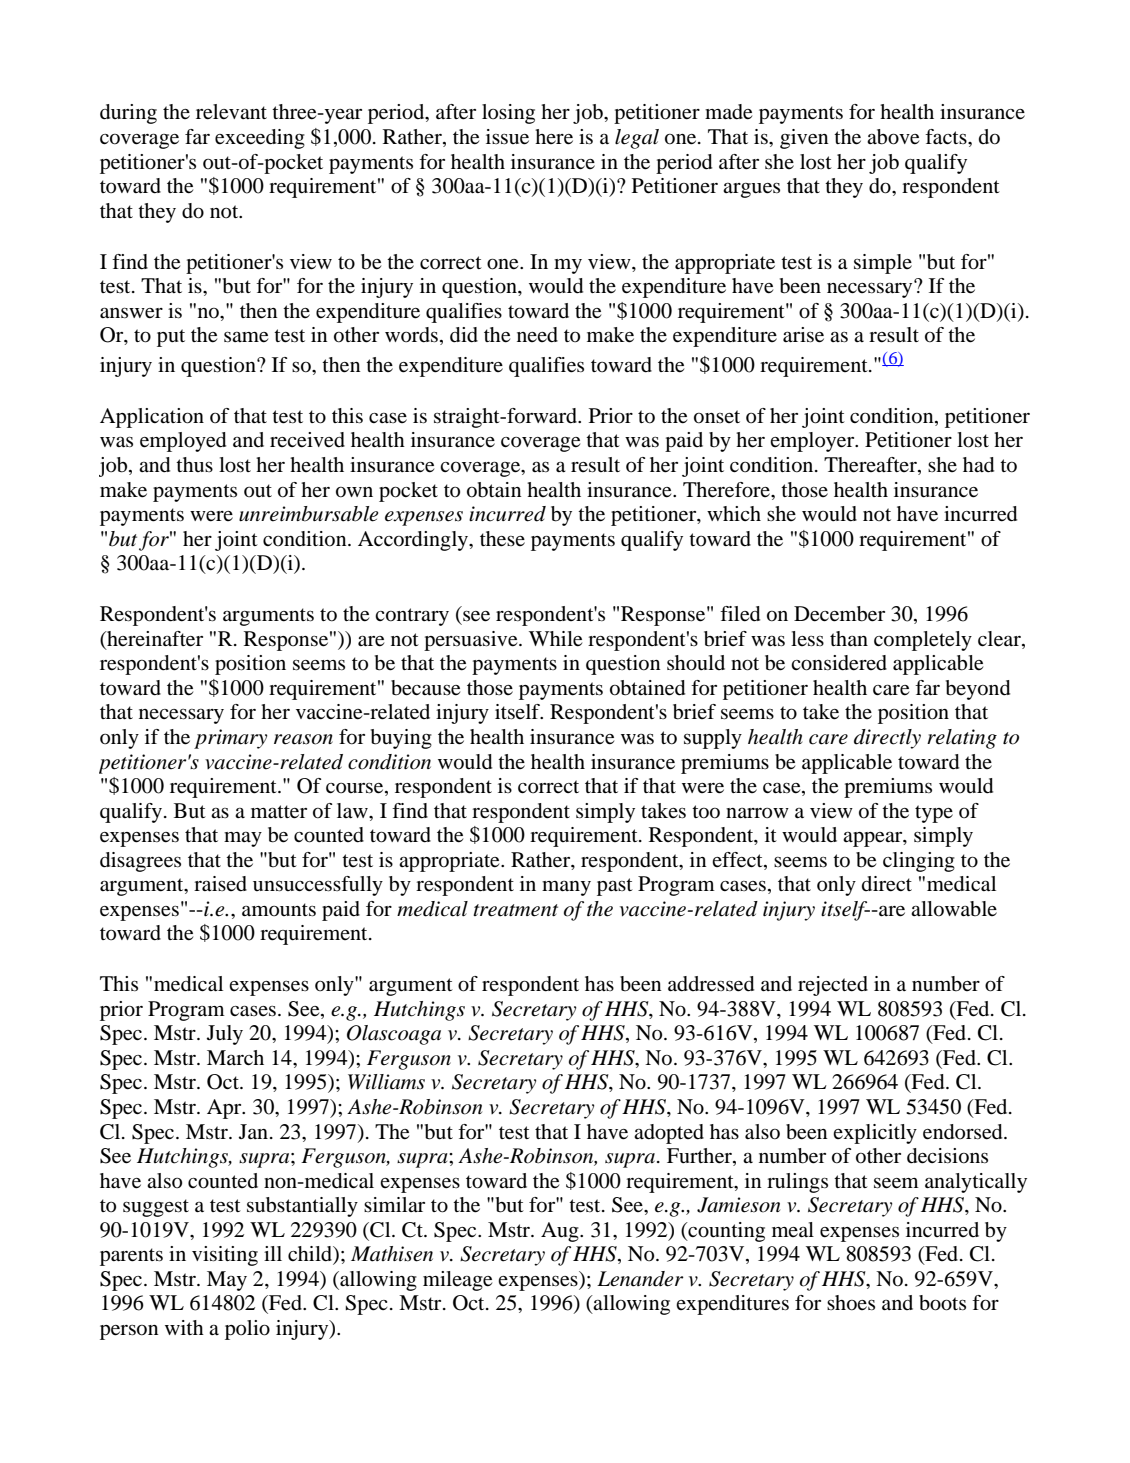  I want to click on issue, so click(507, 137).
